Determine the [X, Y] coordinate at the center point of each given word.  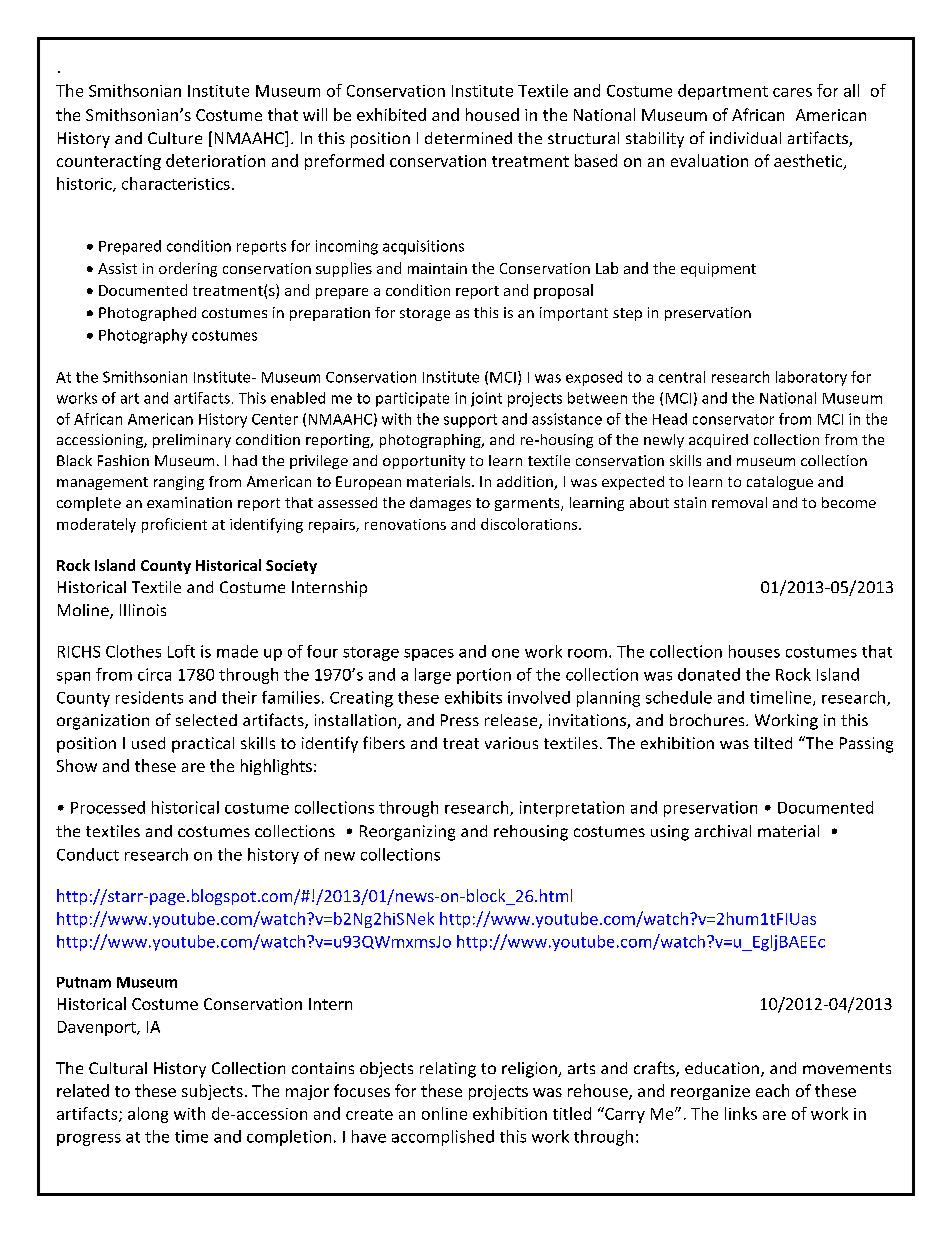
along [148, 1115]
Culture [175, 138]
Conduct [88, 854]
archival [723, 831]
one [505, 653]
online [444, 1113]
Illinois [143, 610]
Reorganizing [407, 833]
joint [486, 399]
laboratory [811, 378]
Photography [143, 336]
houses [754, 651]
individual [745, 138]
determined [468, 138]
